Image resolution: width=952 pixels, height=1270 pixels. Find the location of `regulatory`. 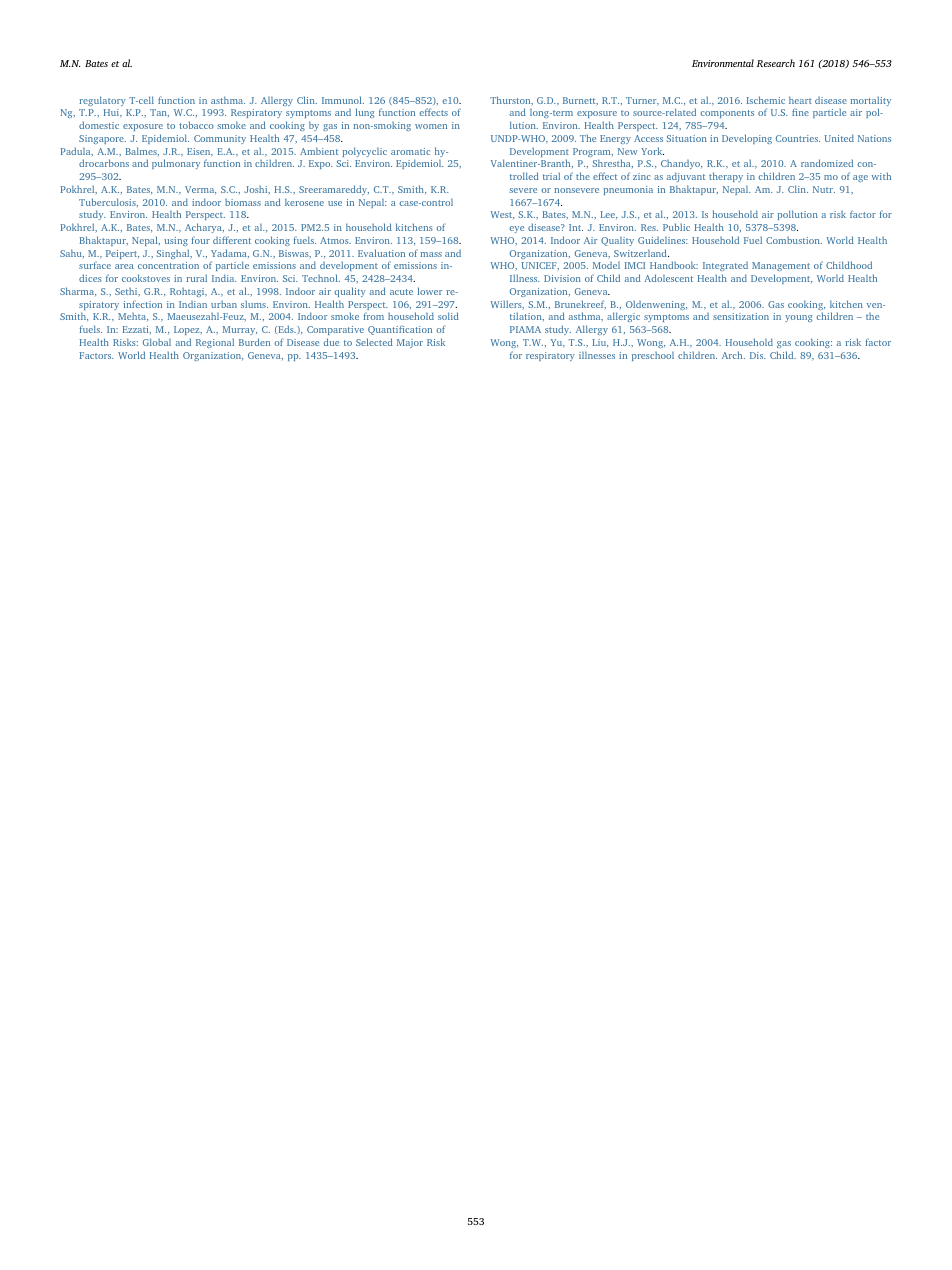

regulatory is located at coordinates (102, 101).
